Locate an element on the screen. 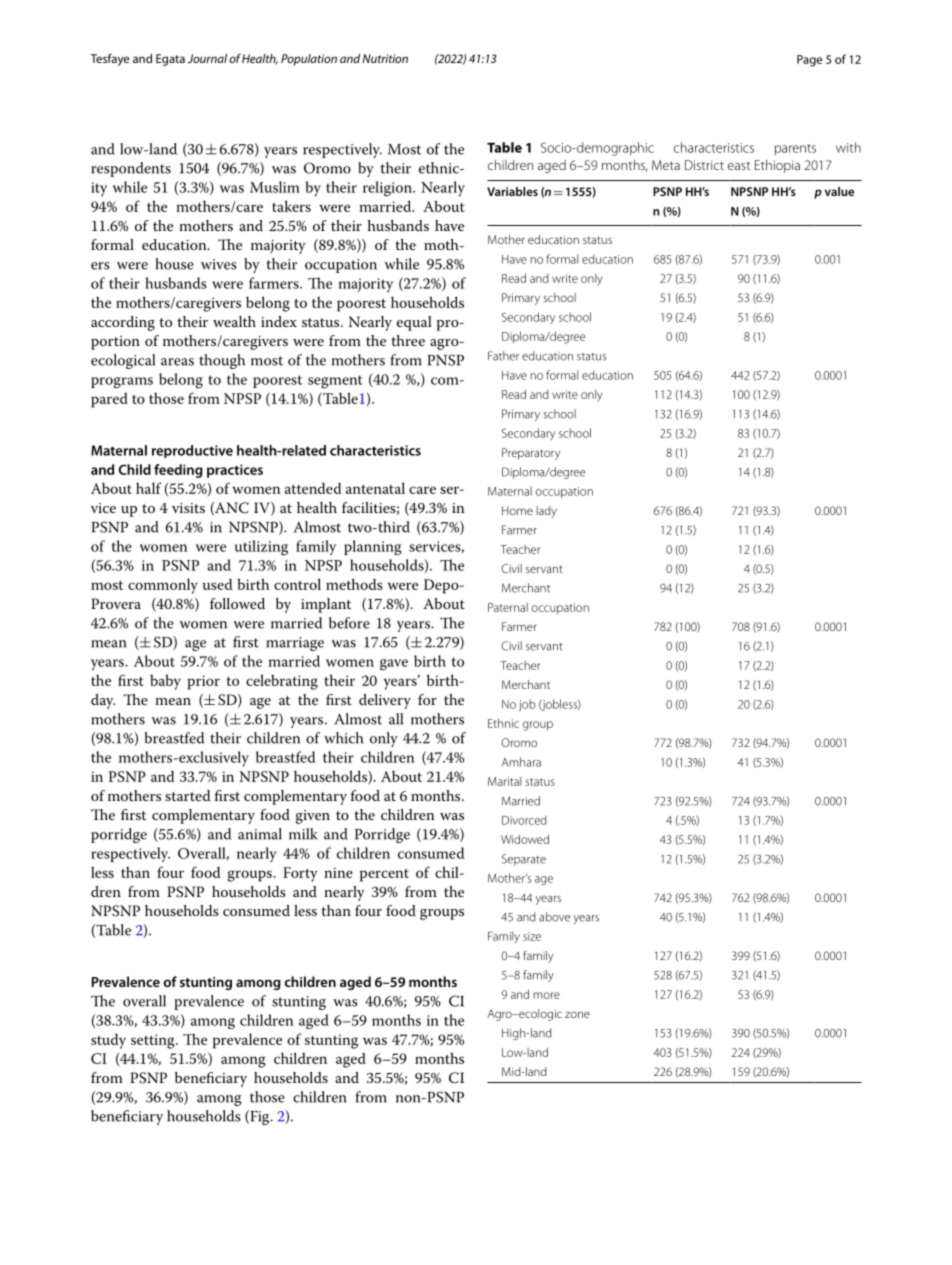 The image size is (952, 1265). used is located at coordinates (217, 584).
